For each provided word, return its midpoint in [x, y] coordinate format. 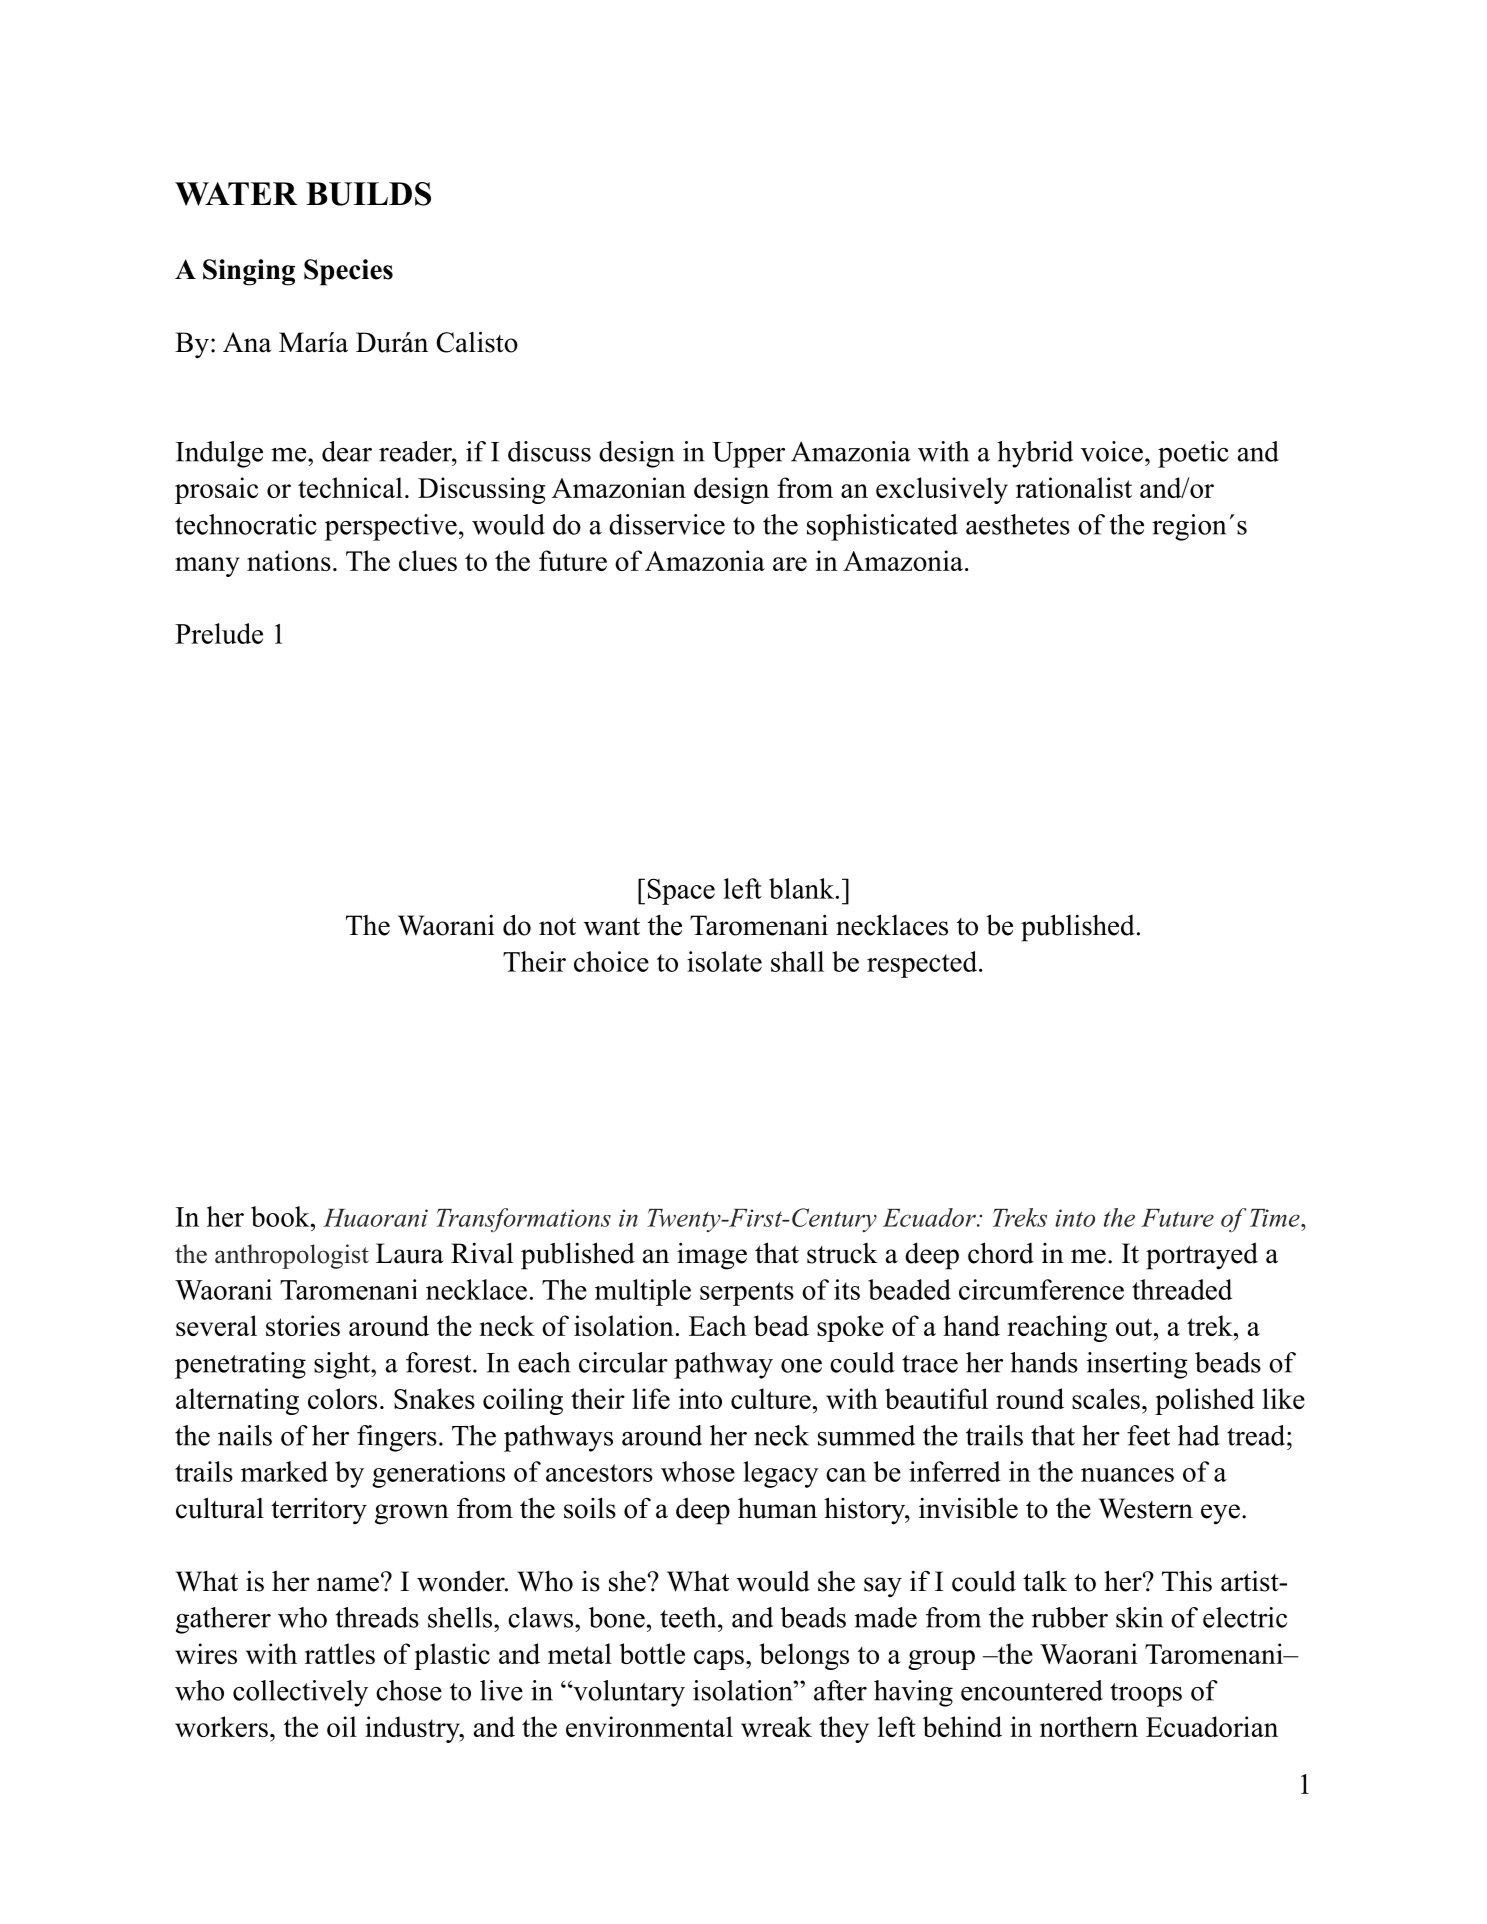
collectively [300, 1693]
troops [1146, 1695]
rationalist [1074, 487]
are [790, 564]
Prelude [219, 633]
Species [348, 272]
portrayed [1202, 1256]
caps [719, 1660]
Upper [748, 455]
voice [1112, 451]
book [281, 1216]
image [712, 1256]
